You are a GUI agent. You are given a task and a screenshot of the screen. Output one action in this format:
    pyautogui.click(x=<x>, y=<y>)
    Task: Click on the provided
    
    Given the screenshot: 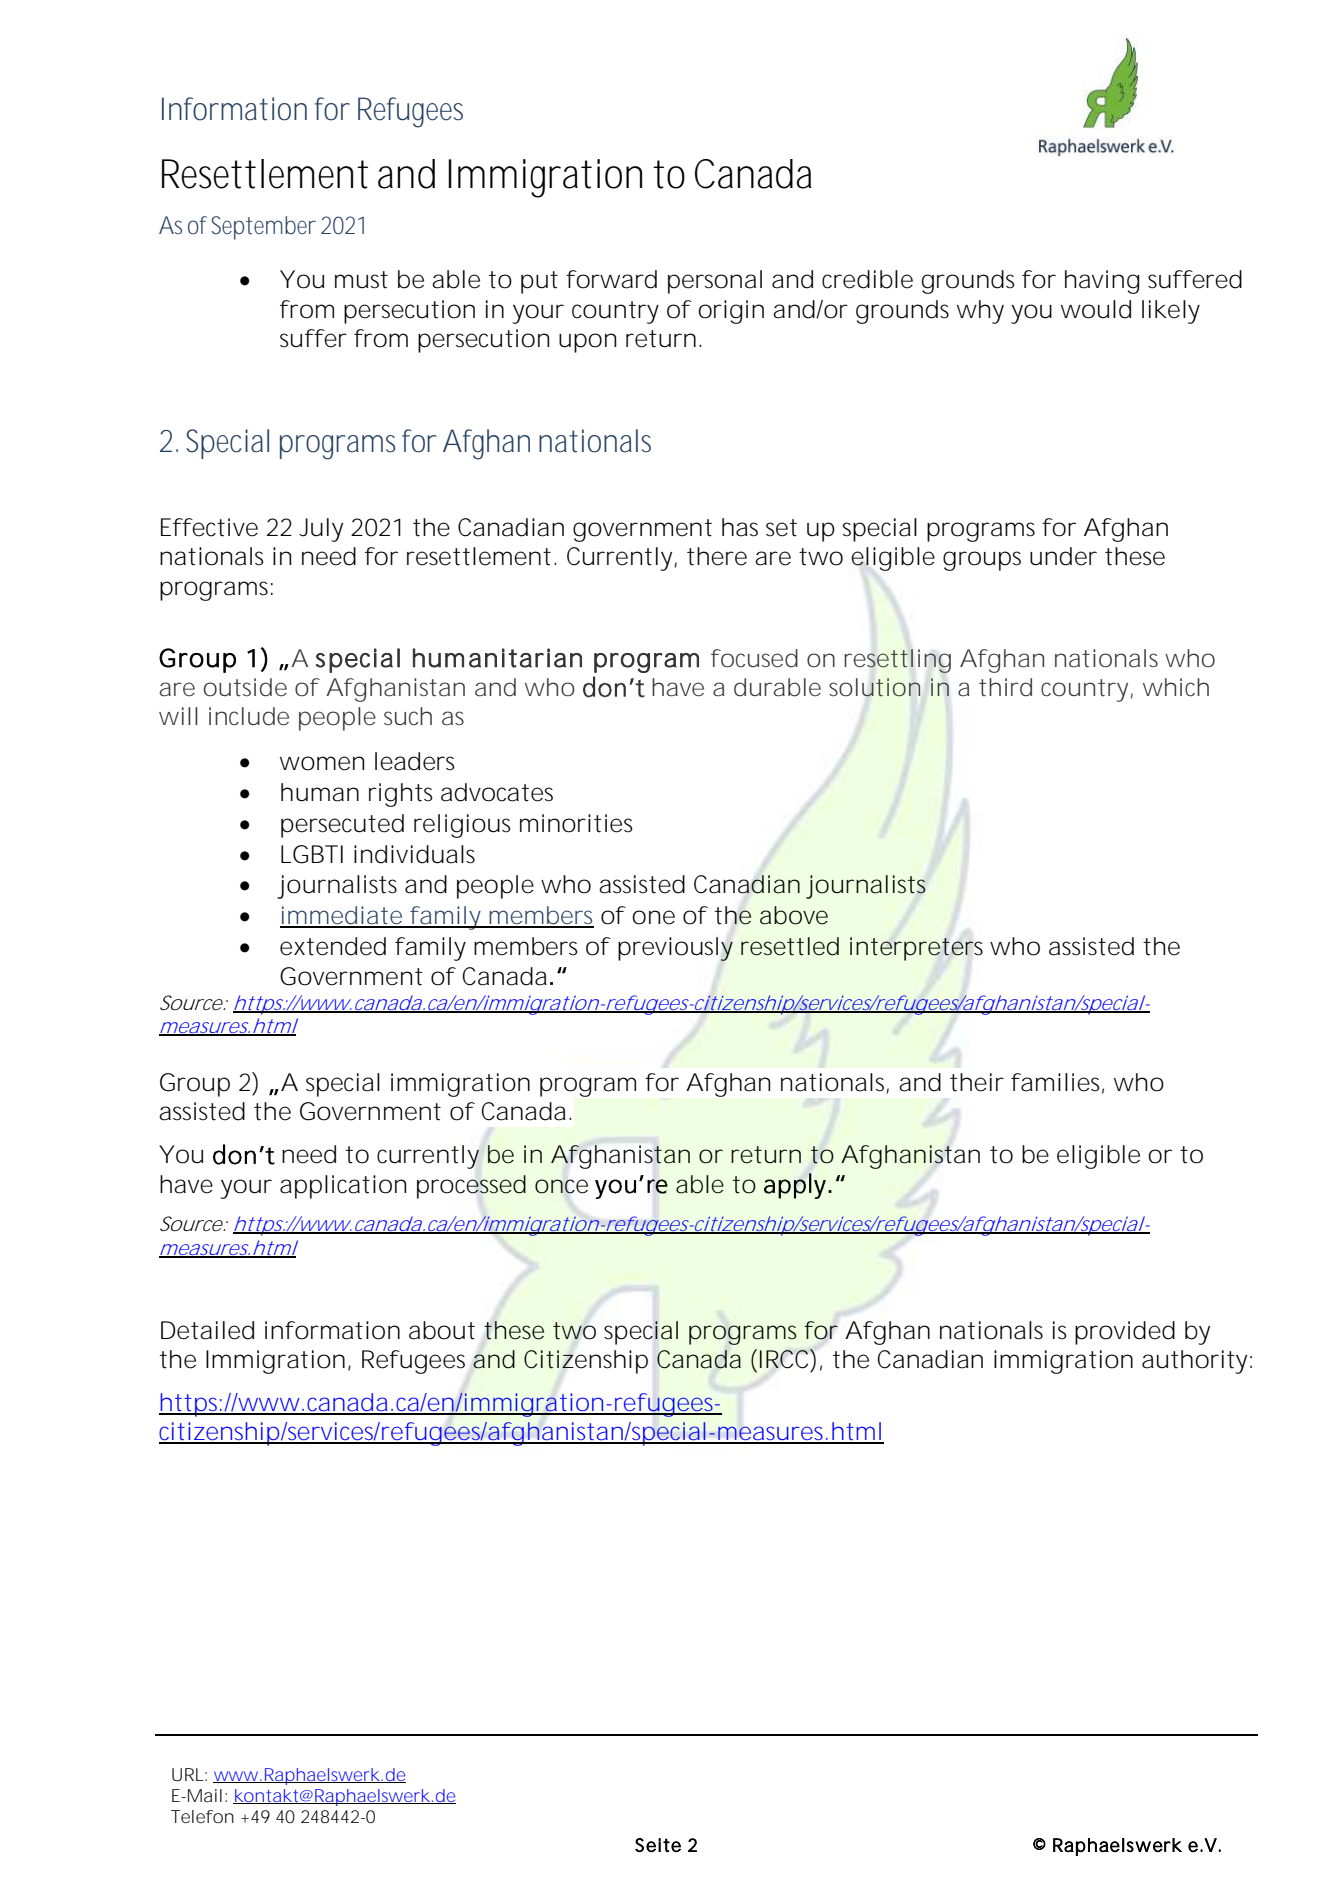 What is the action you would take?
    pyautogui.click(x=1125, y=1333)
